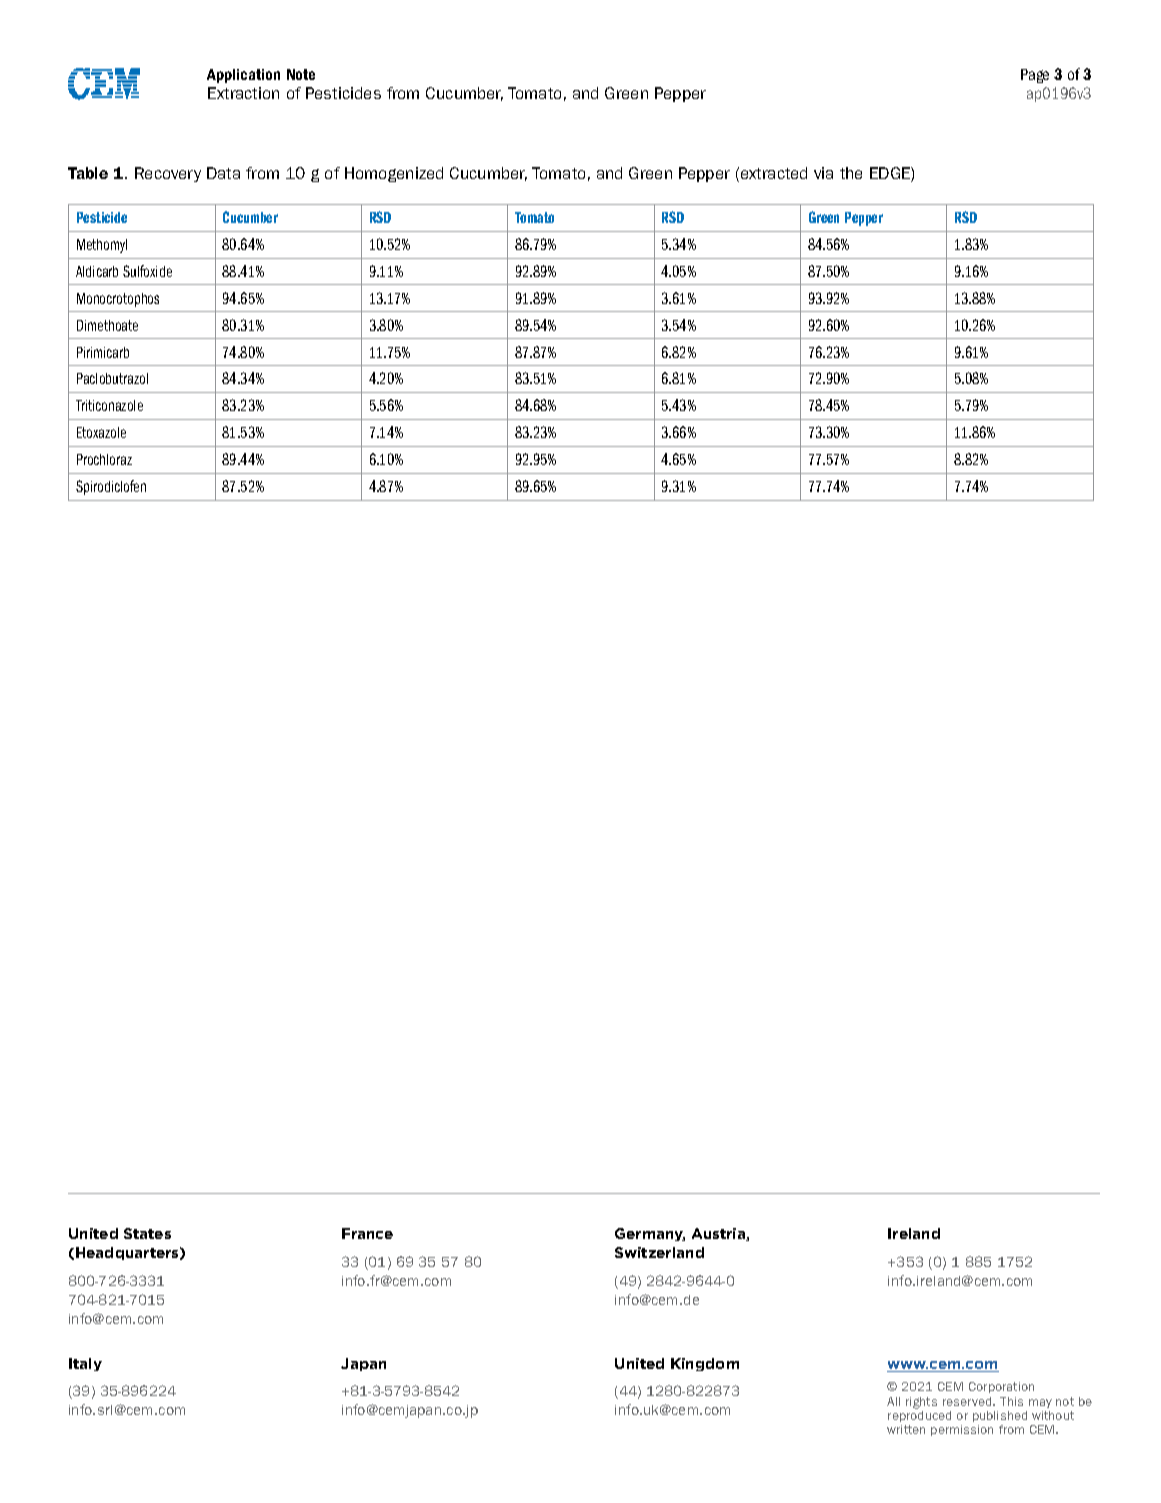 The image size is (1161, 1503). What do you see at coordinates (243, 93) in the screenshot?
I see `Extraction` at bounding box center [243, 93].
